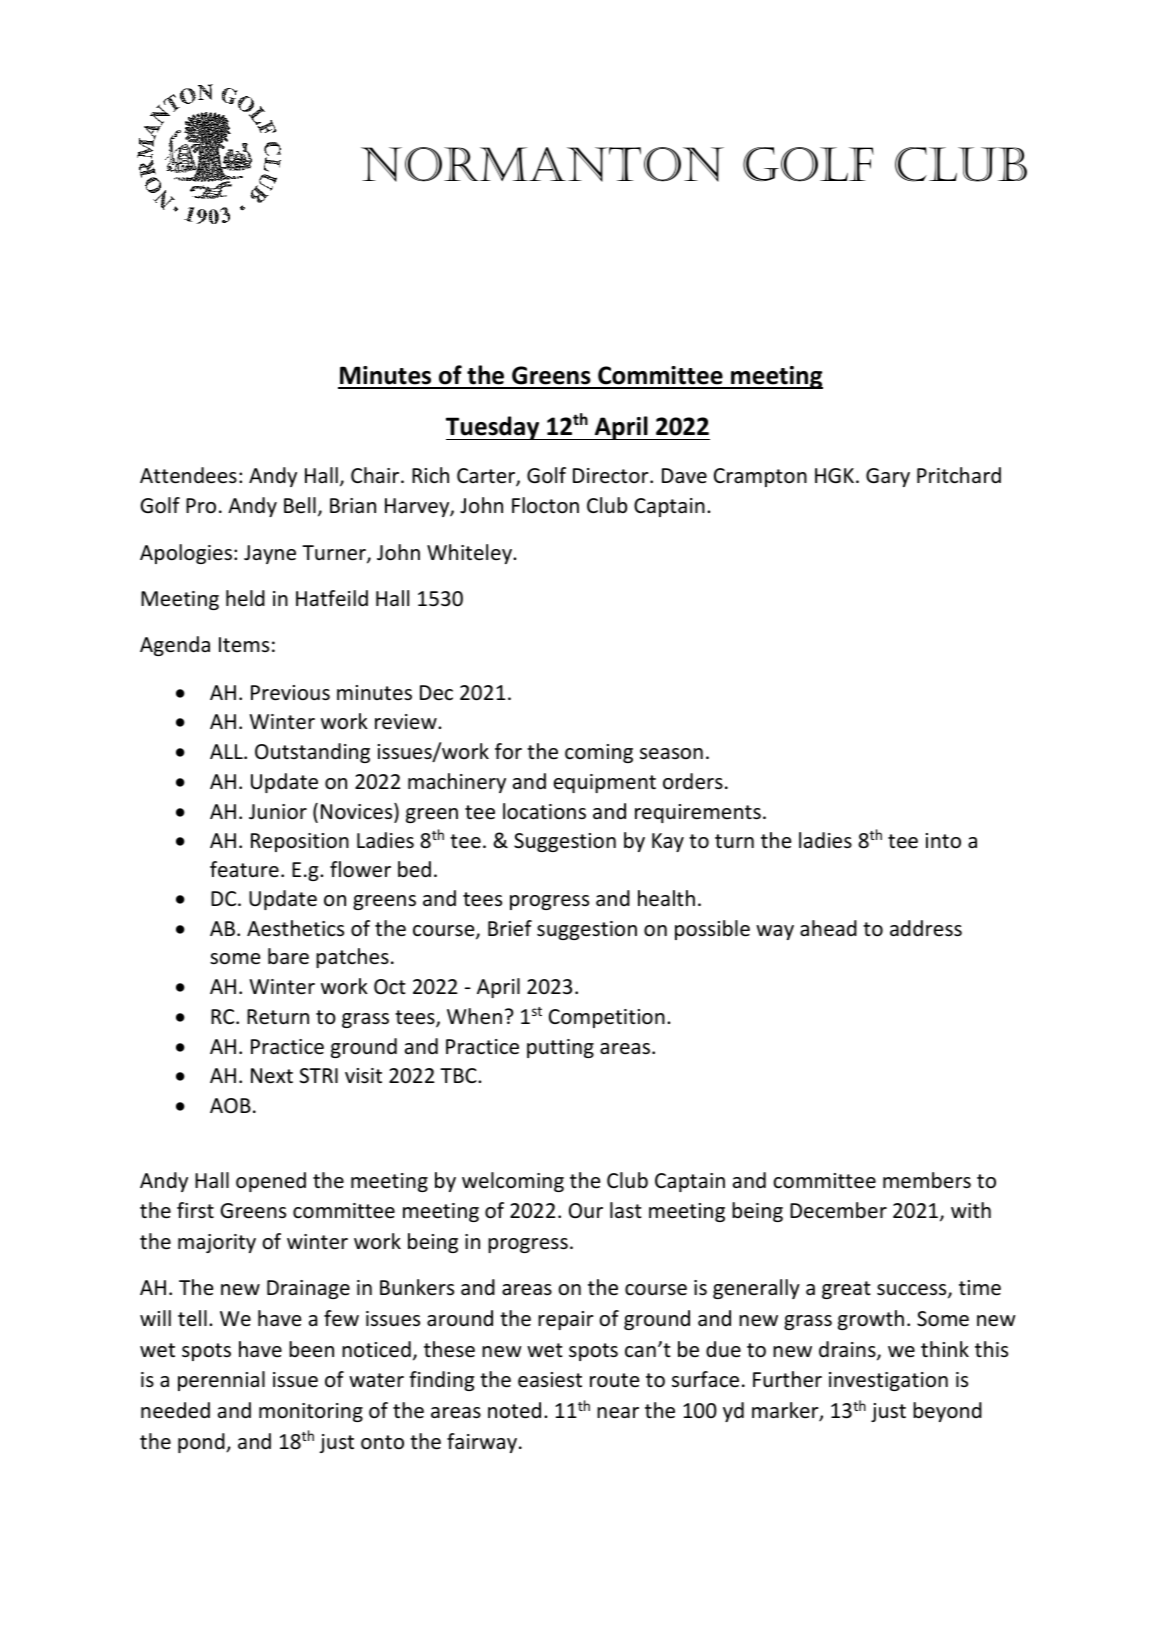 Image resolution: width=1156 pixels, height=1636 pixels. What do you see at coordinates (605, 783) in the page?
I see `equipment` at bounding box center [605, 783].
